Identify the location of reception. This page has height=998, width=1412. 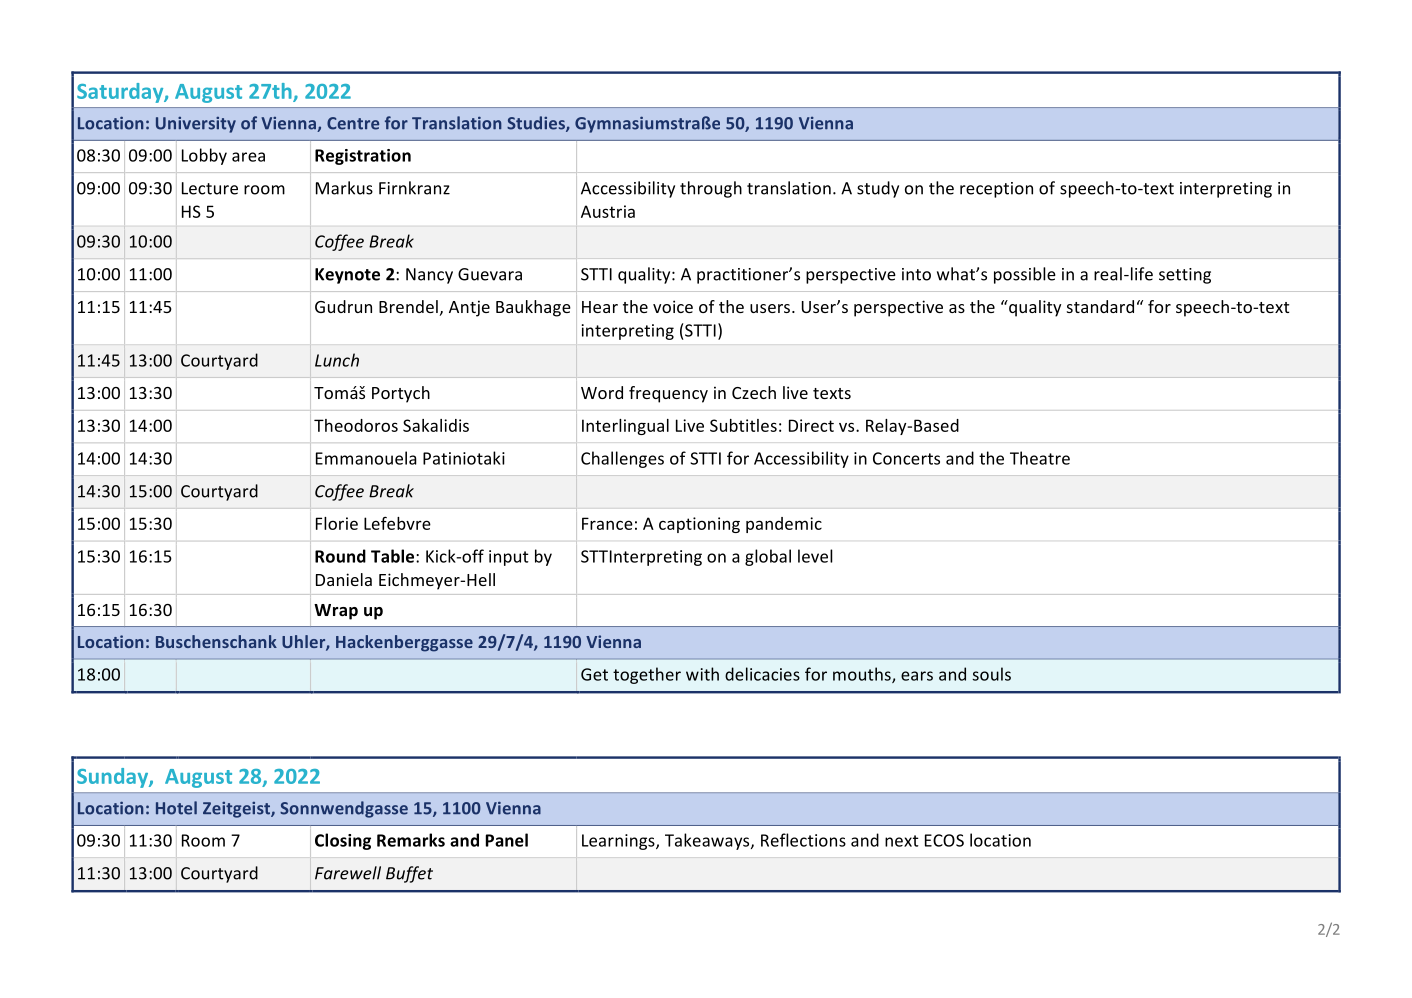
(996, 190).
